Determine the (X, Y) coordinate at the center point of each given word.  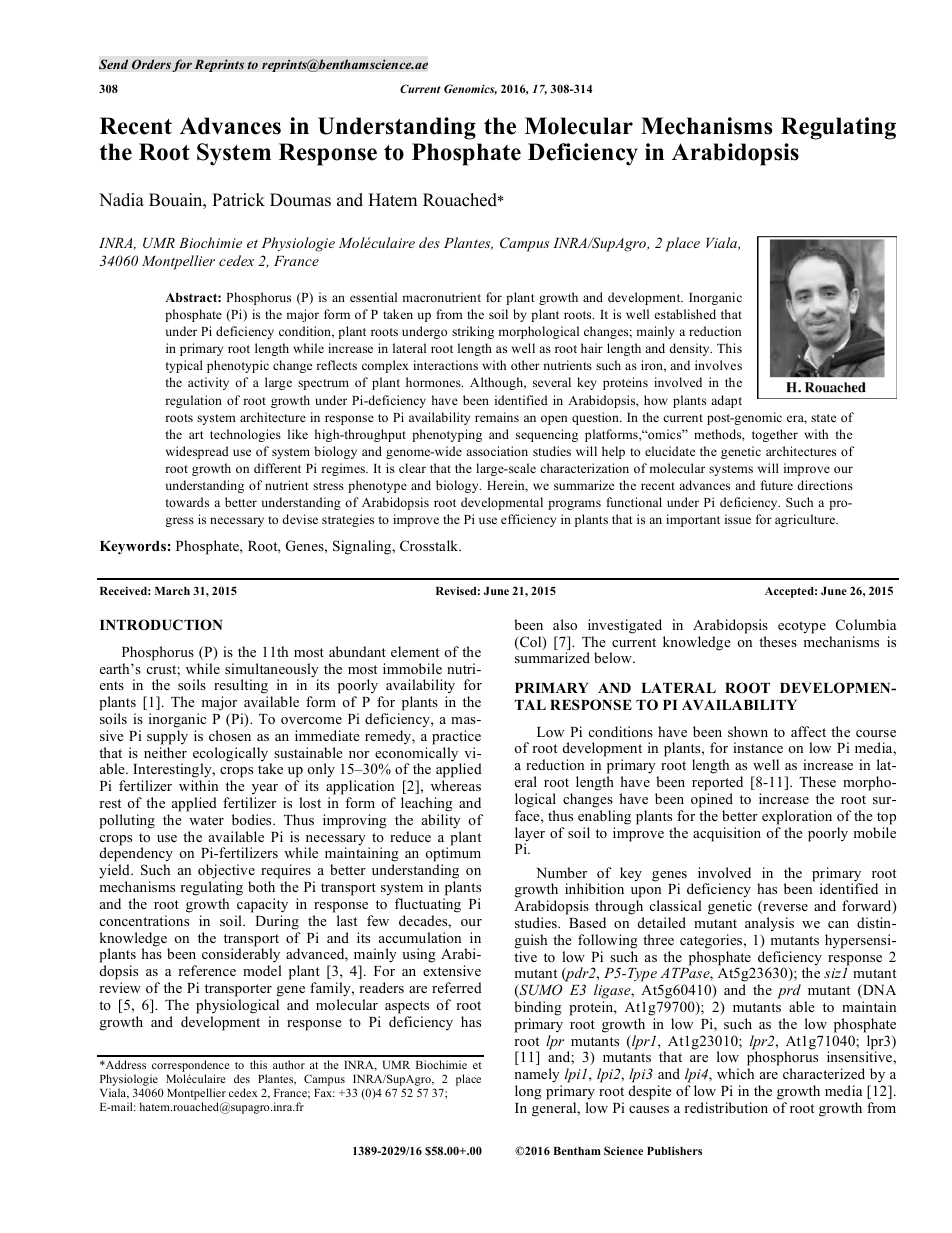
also (565, 624)
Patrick (238, 200)
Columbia (866, 625)
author (289, 1064)
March (172, 591)
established (685, 314)
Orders (151, 64)
